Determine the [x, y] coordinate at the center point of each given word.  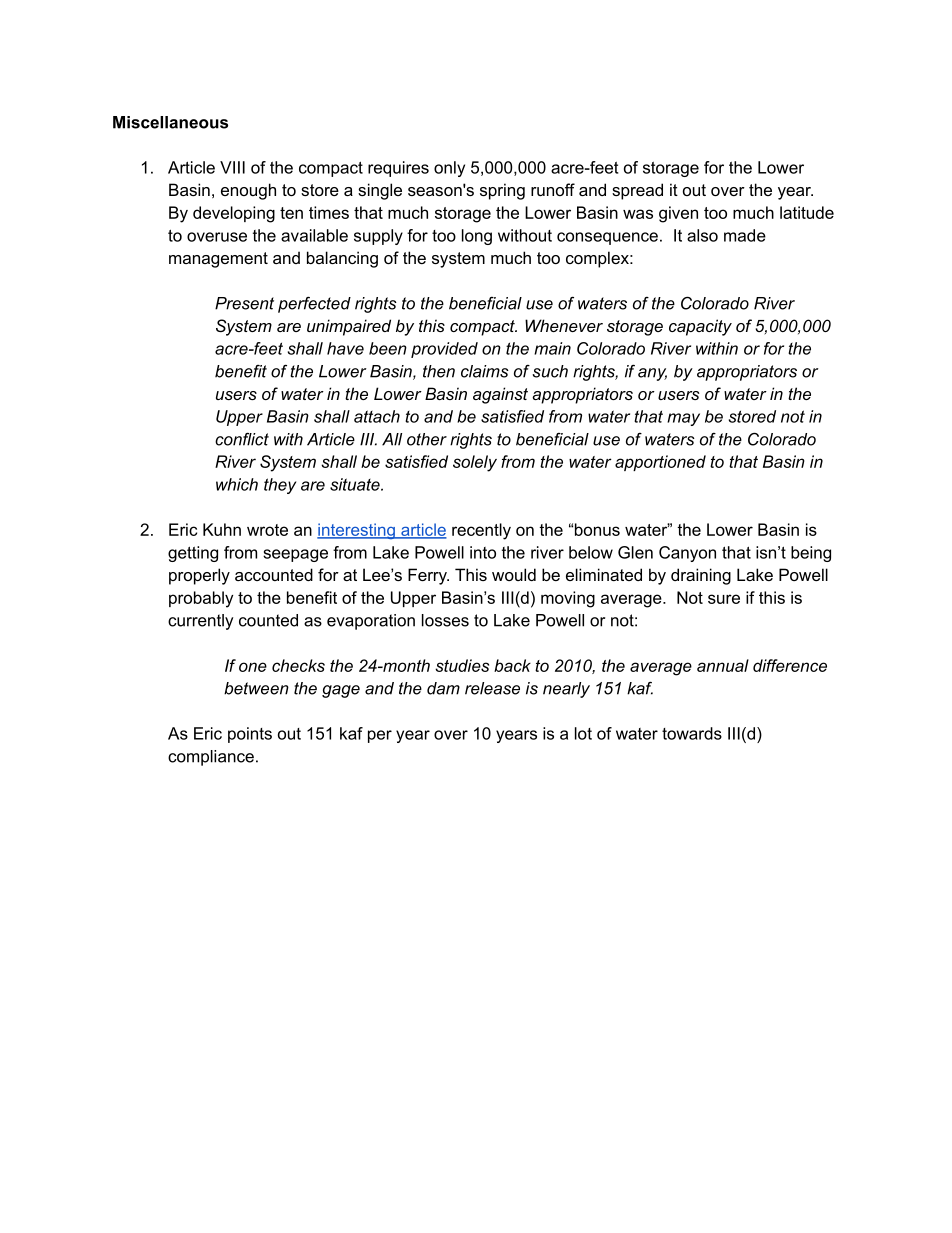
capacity [700, 327]
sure [724, 599]
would [514, 574]
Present [244, 303]
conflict [242, 439]
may [683, 419]
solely [475, 463]
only [449, 169]
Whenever [564, 325]
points [250, 735]
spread [637, 191]
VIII [232, 167]
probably [201, 599]
